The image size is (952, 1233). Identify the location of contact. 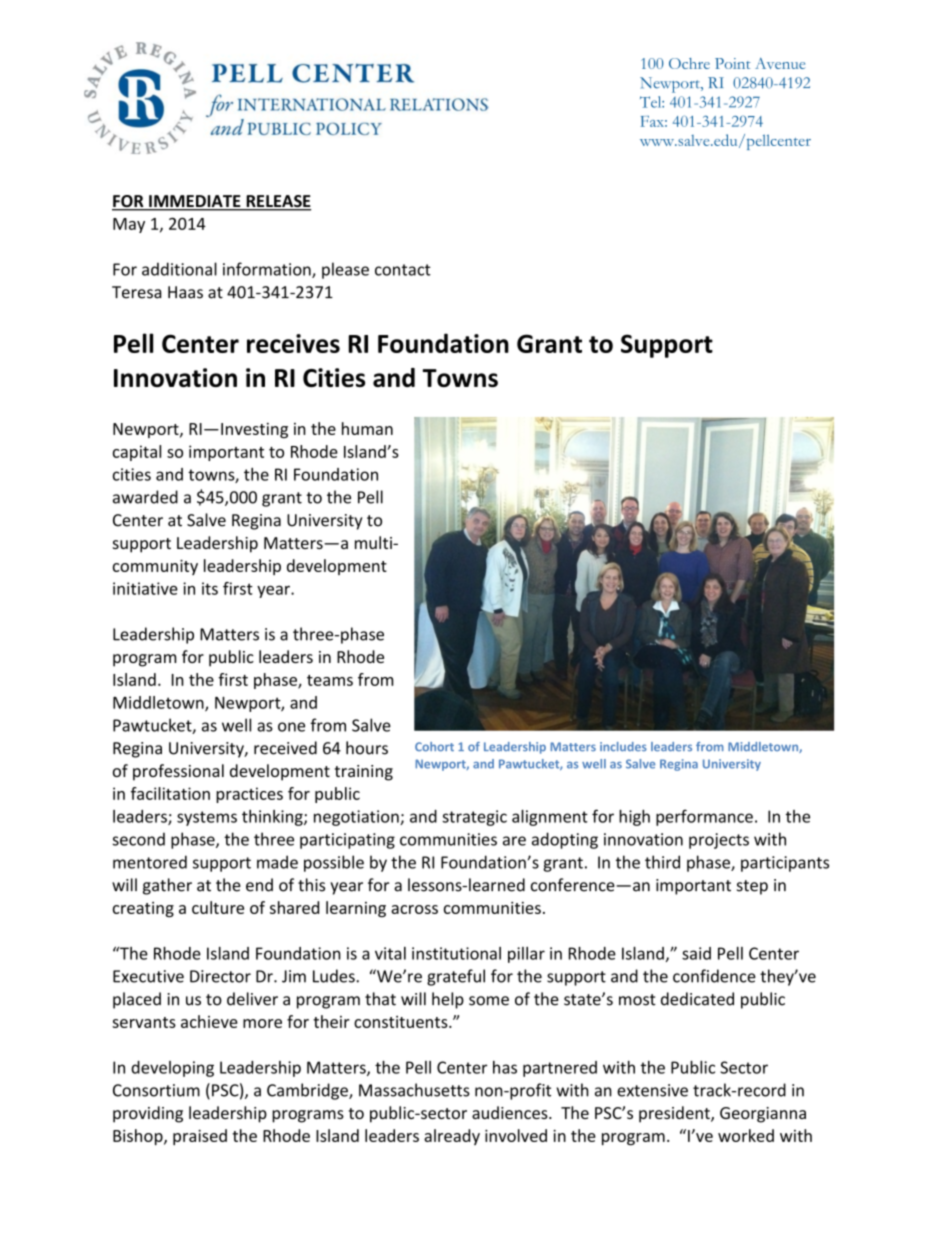
(403, 270).
